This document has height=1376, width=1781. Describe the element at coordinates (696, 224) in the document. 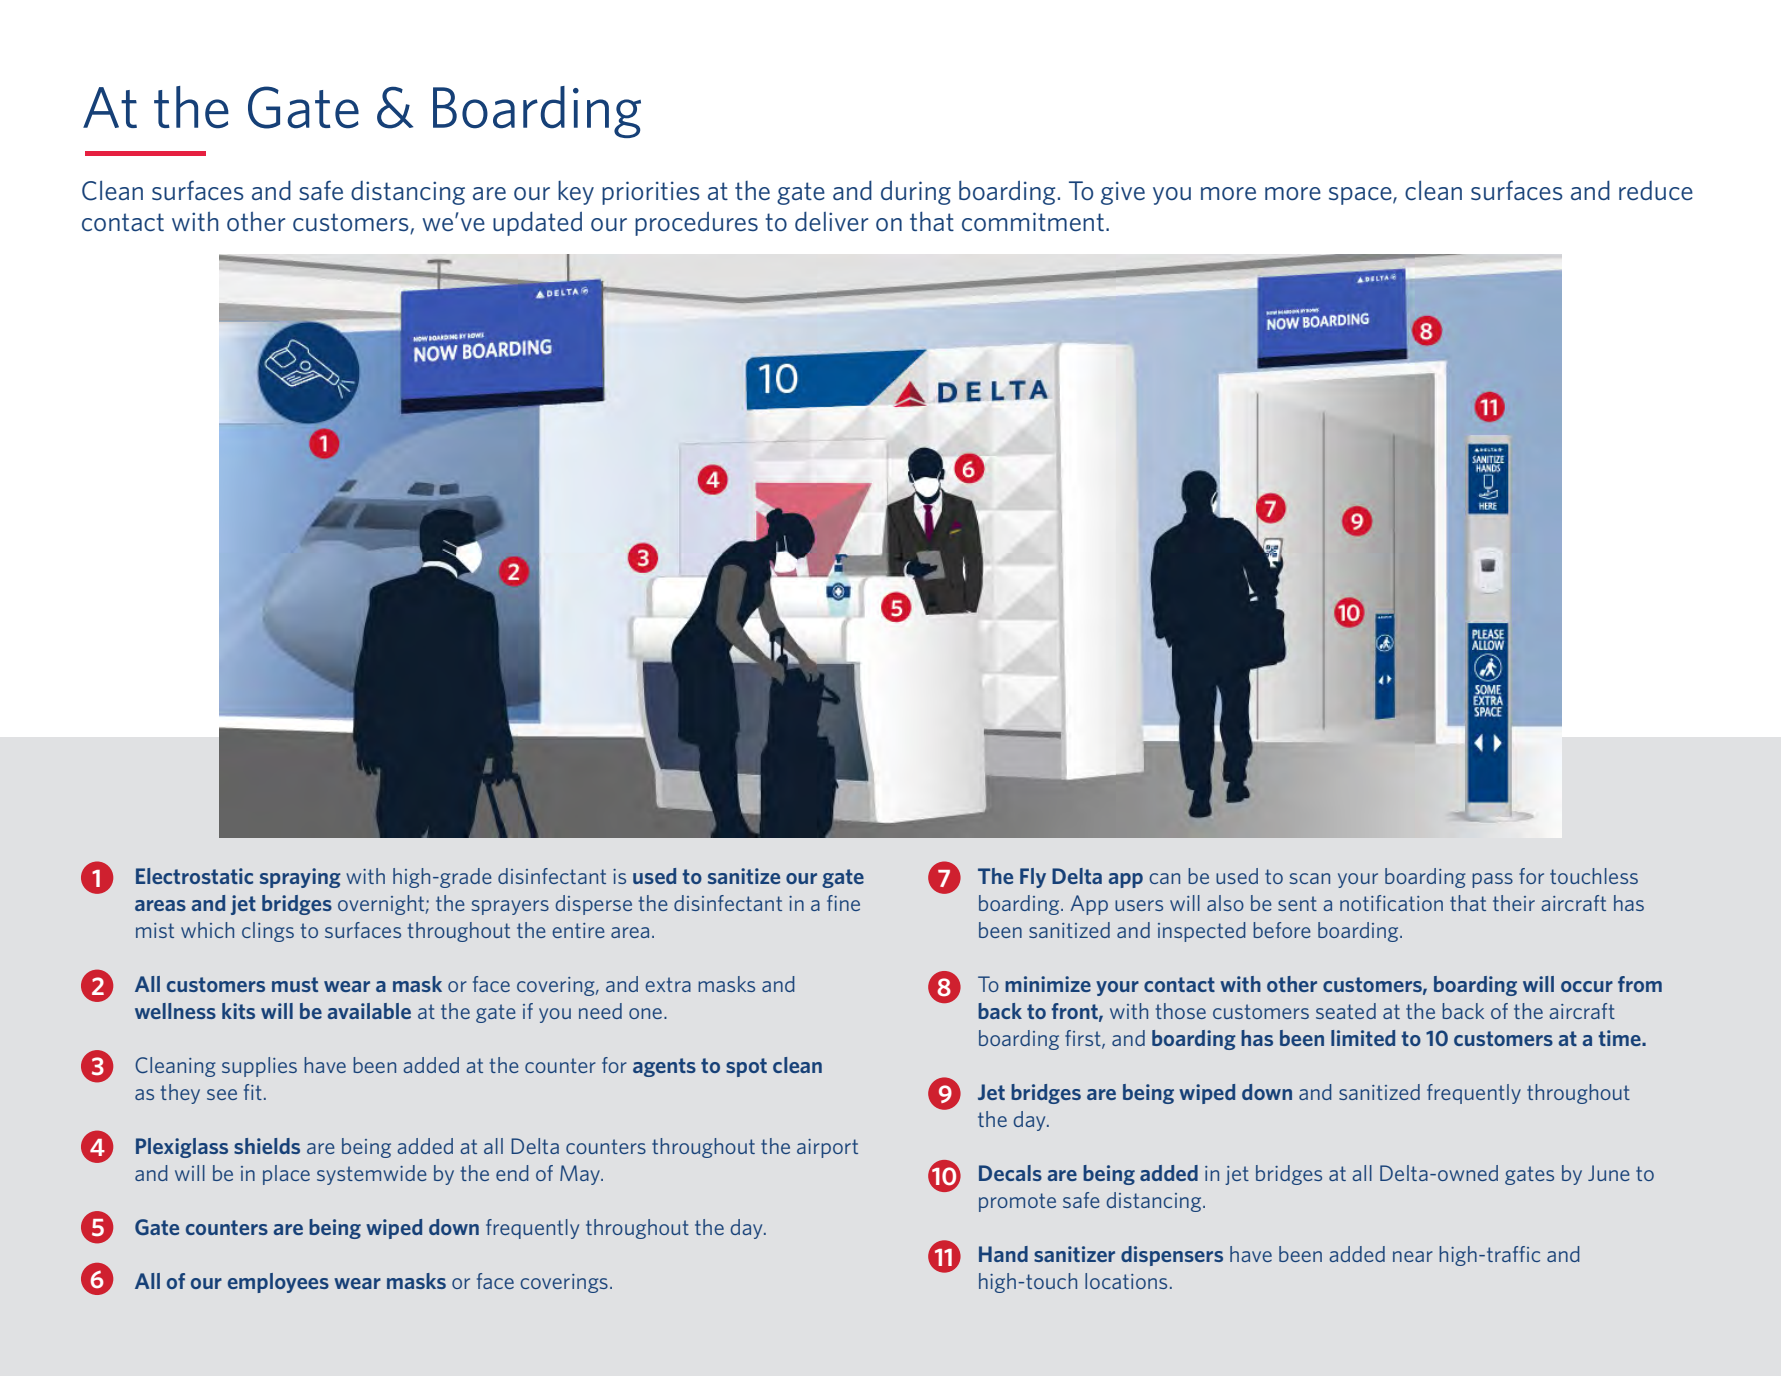

I see `procedures` at that location.
